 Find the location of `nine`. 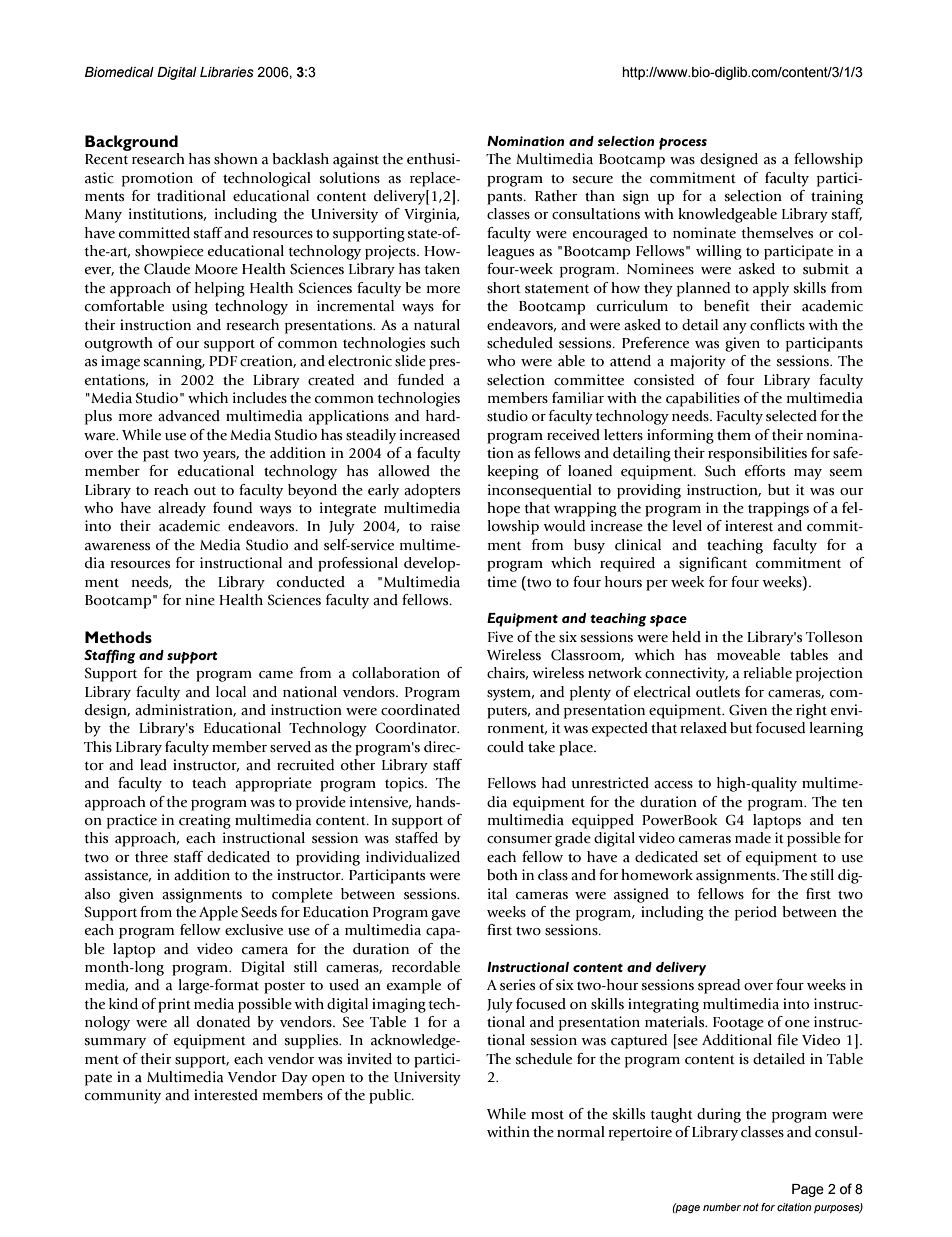

nine is located at coordinates (200, 599).
